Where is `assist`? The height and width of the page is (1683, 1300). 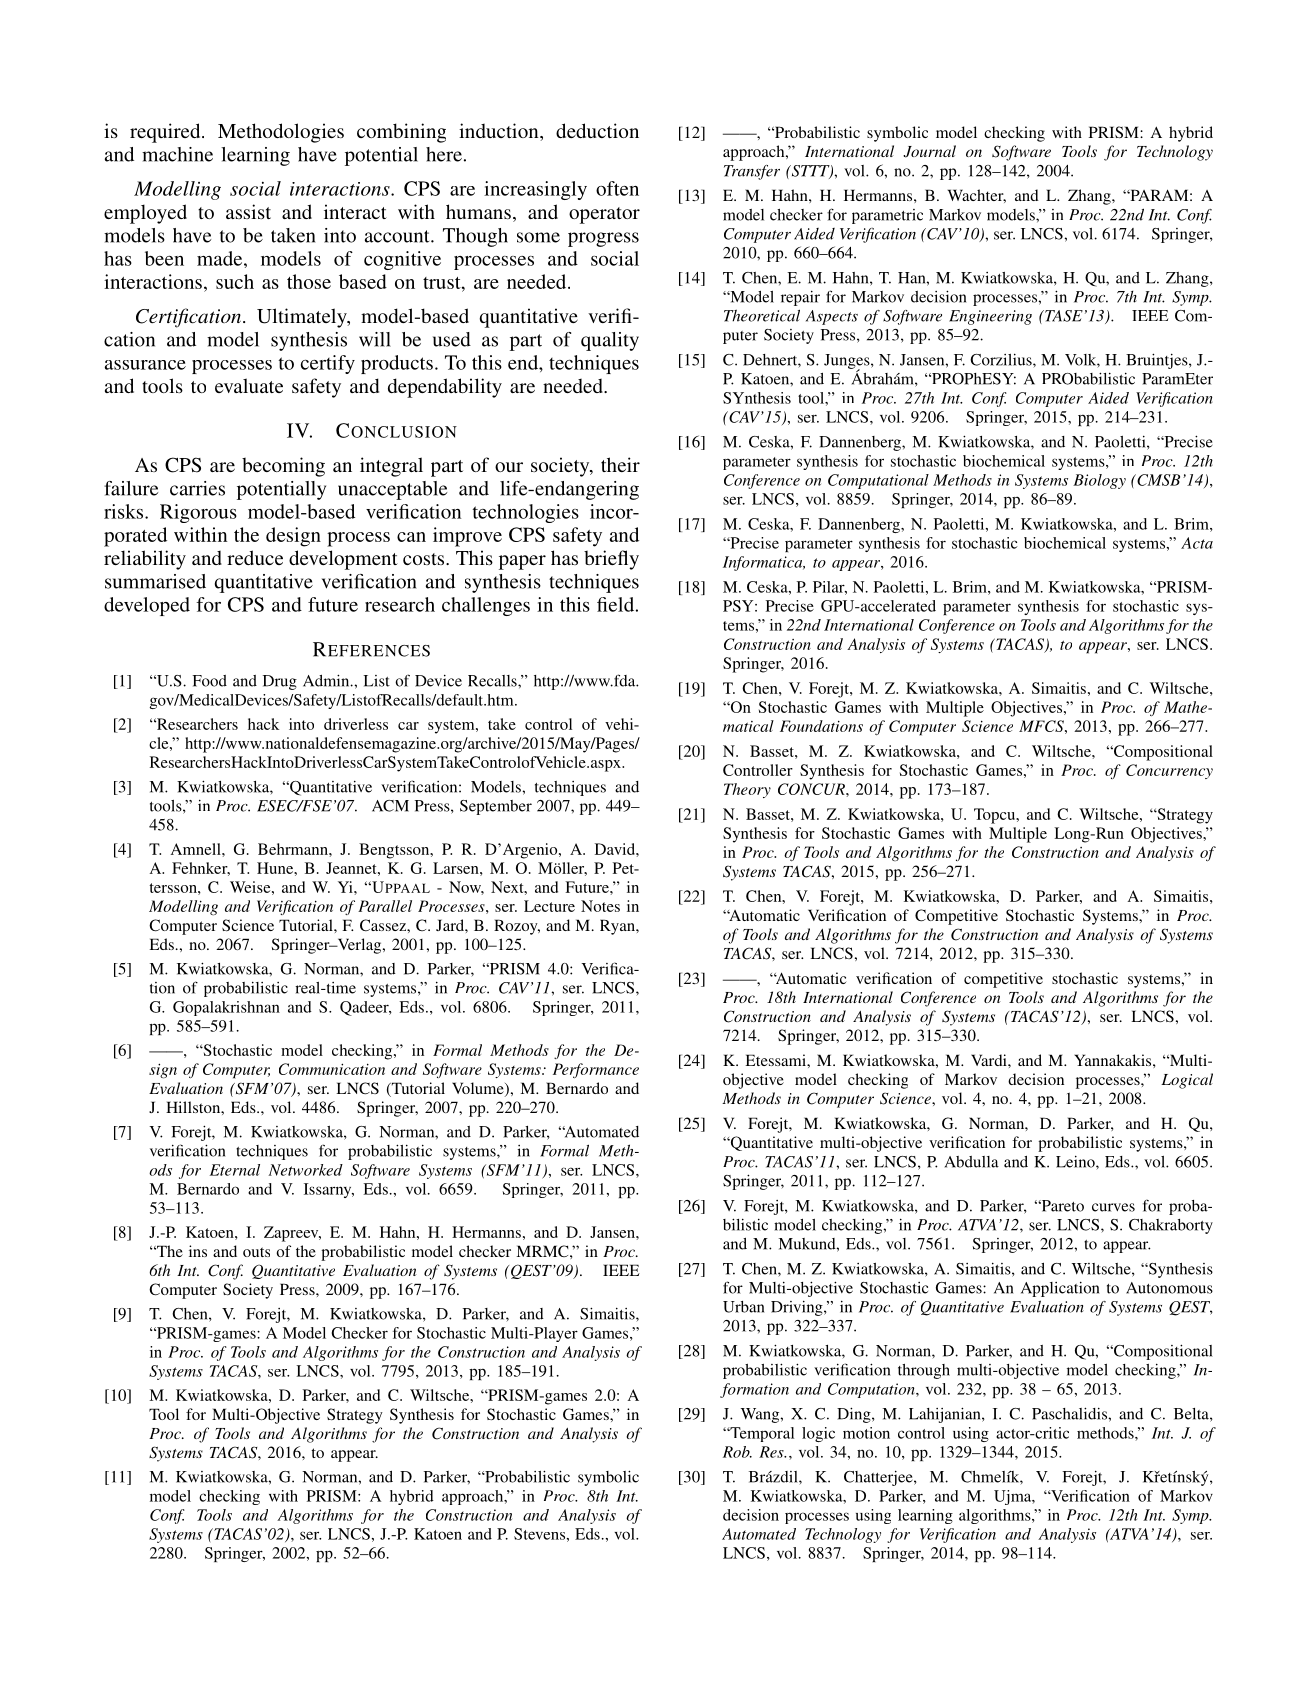
assist is located at coordinates (248, 211).
